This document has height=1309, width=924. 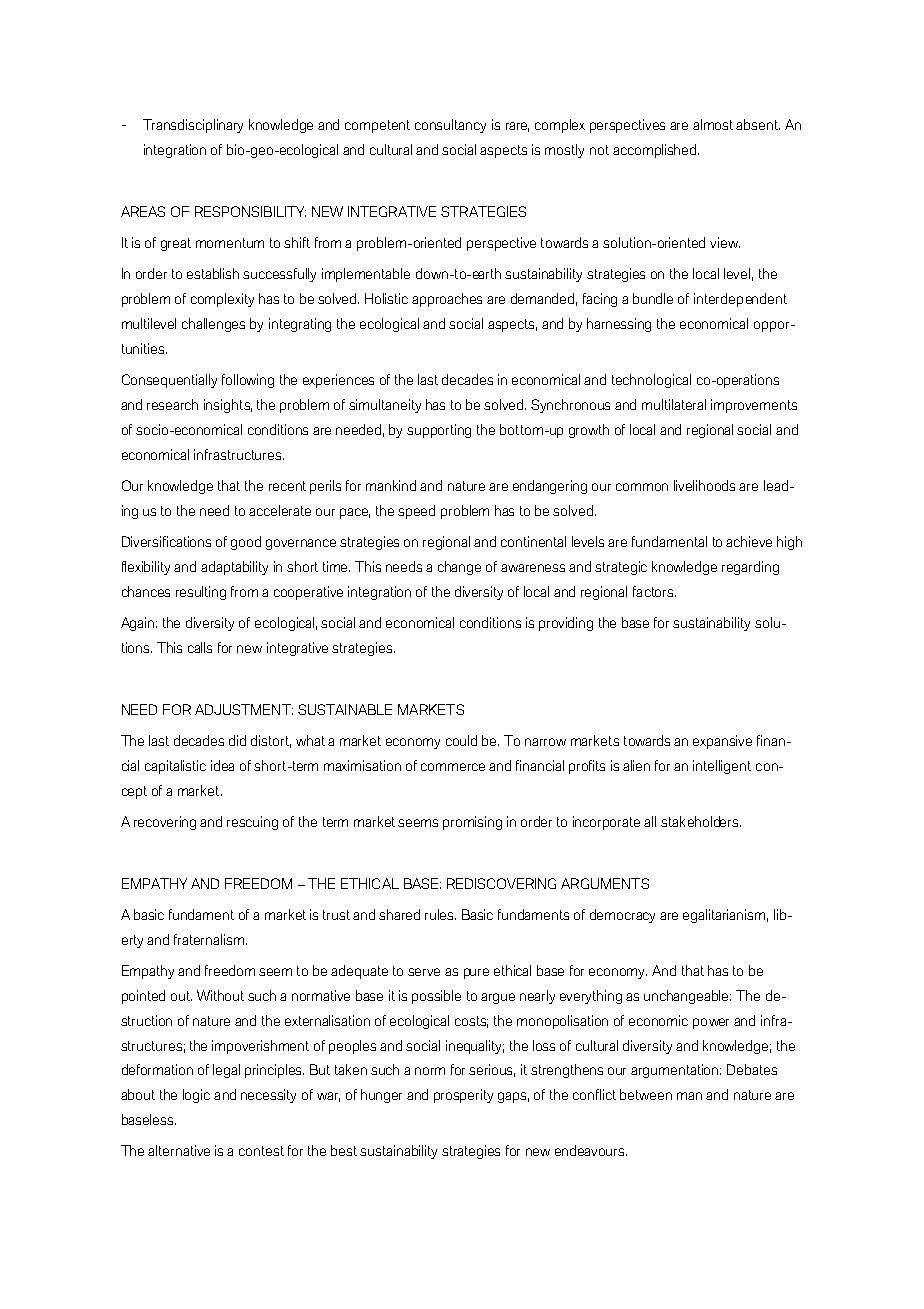 I want to click on calls, so click(x=200, y=647).
